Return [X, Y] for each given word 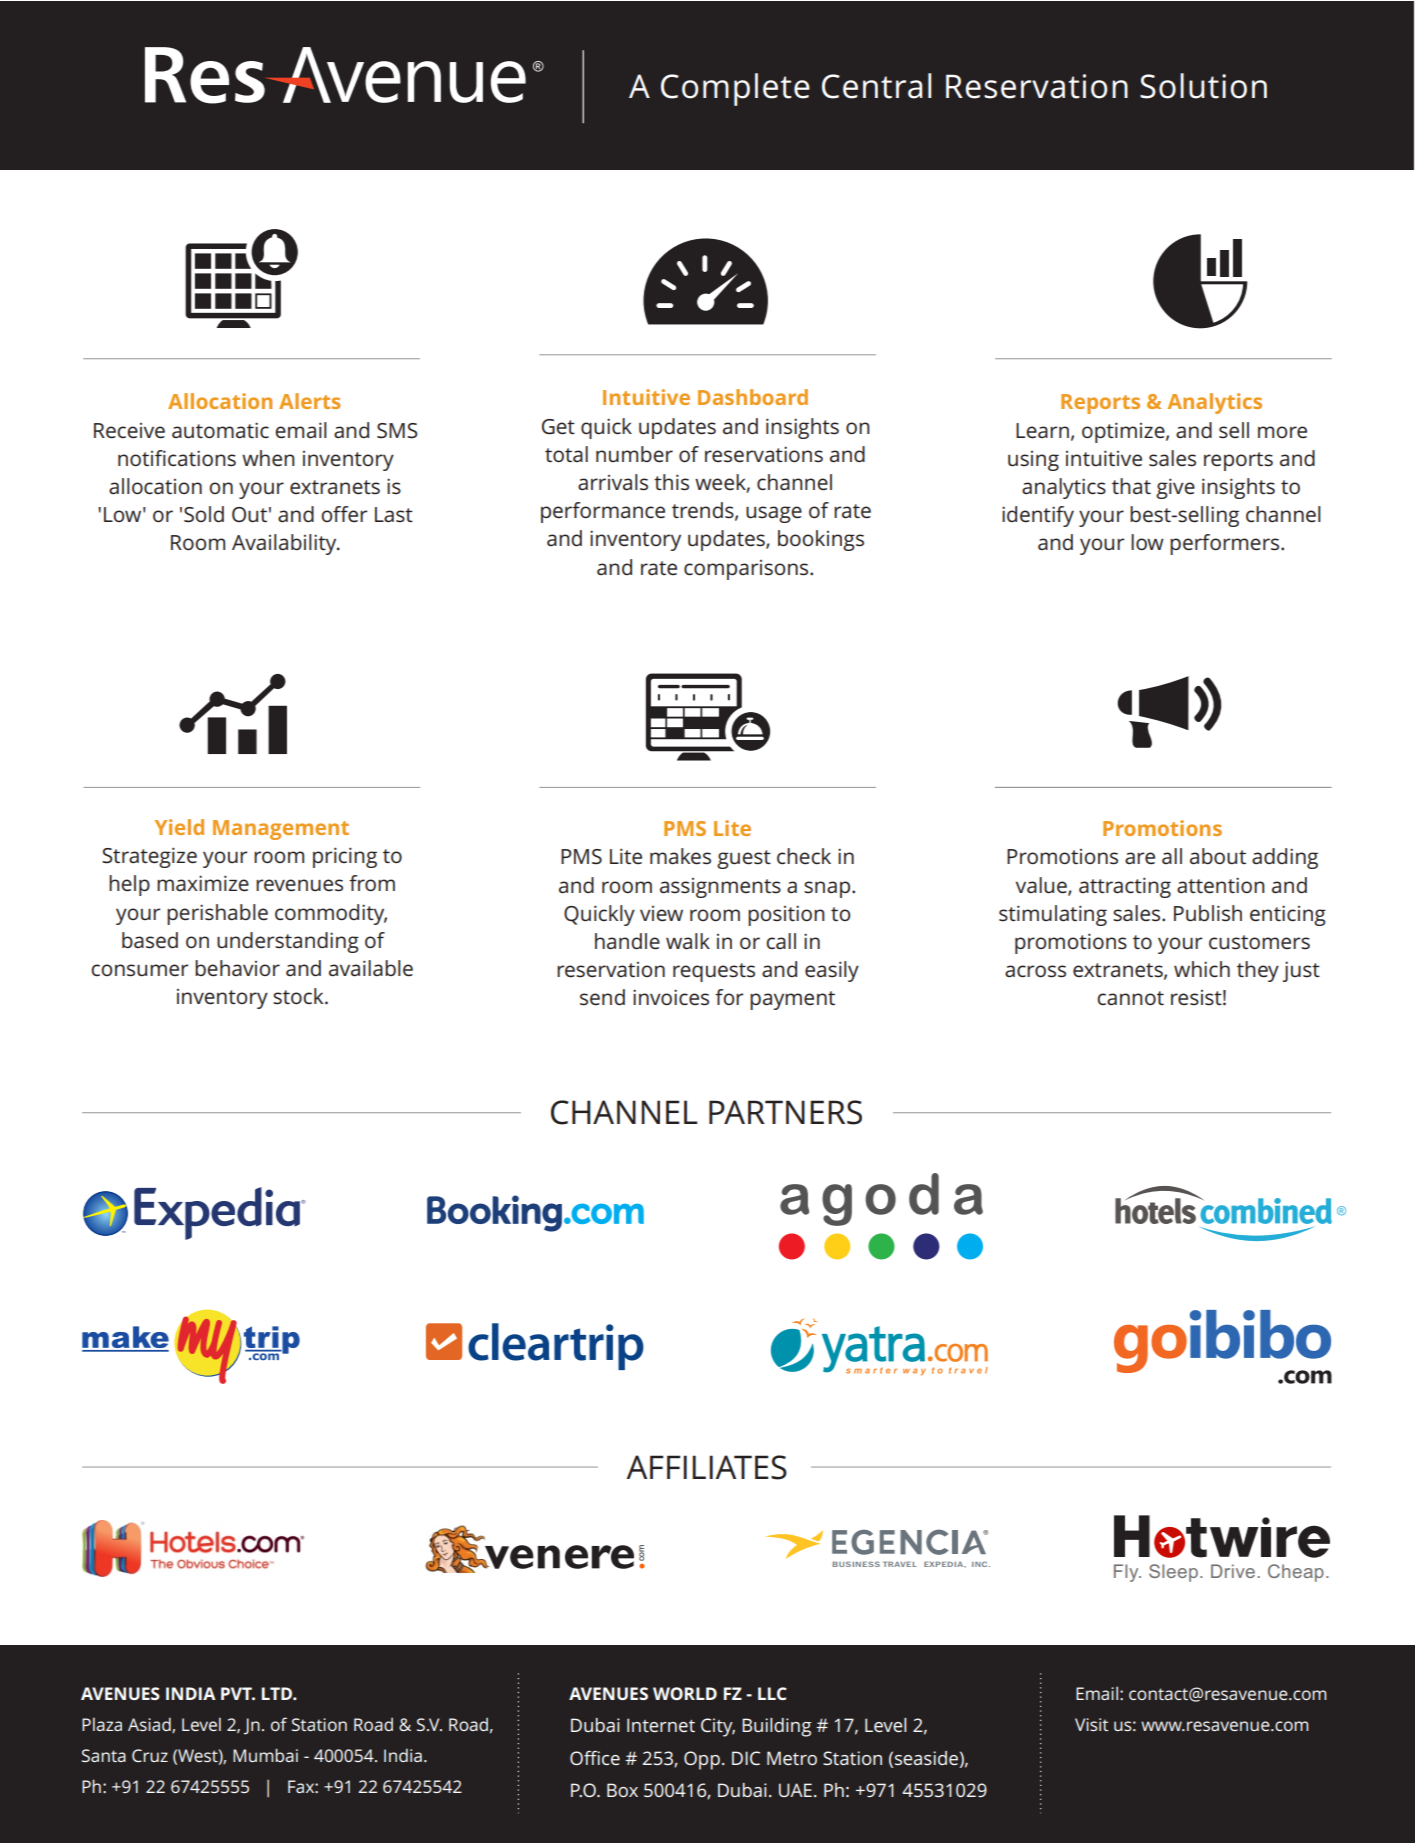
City [718, 1727]
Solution [1203, 86]
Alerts [309, 401]
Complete [735, 89]
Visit [1091, 1724]
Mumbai [265, 1755]
